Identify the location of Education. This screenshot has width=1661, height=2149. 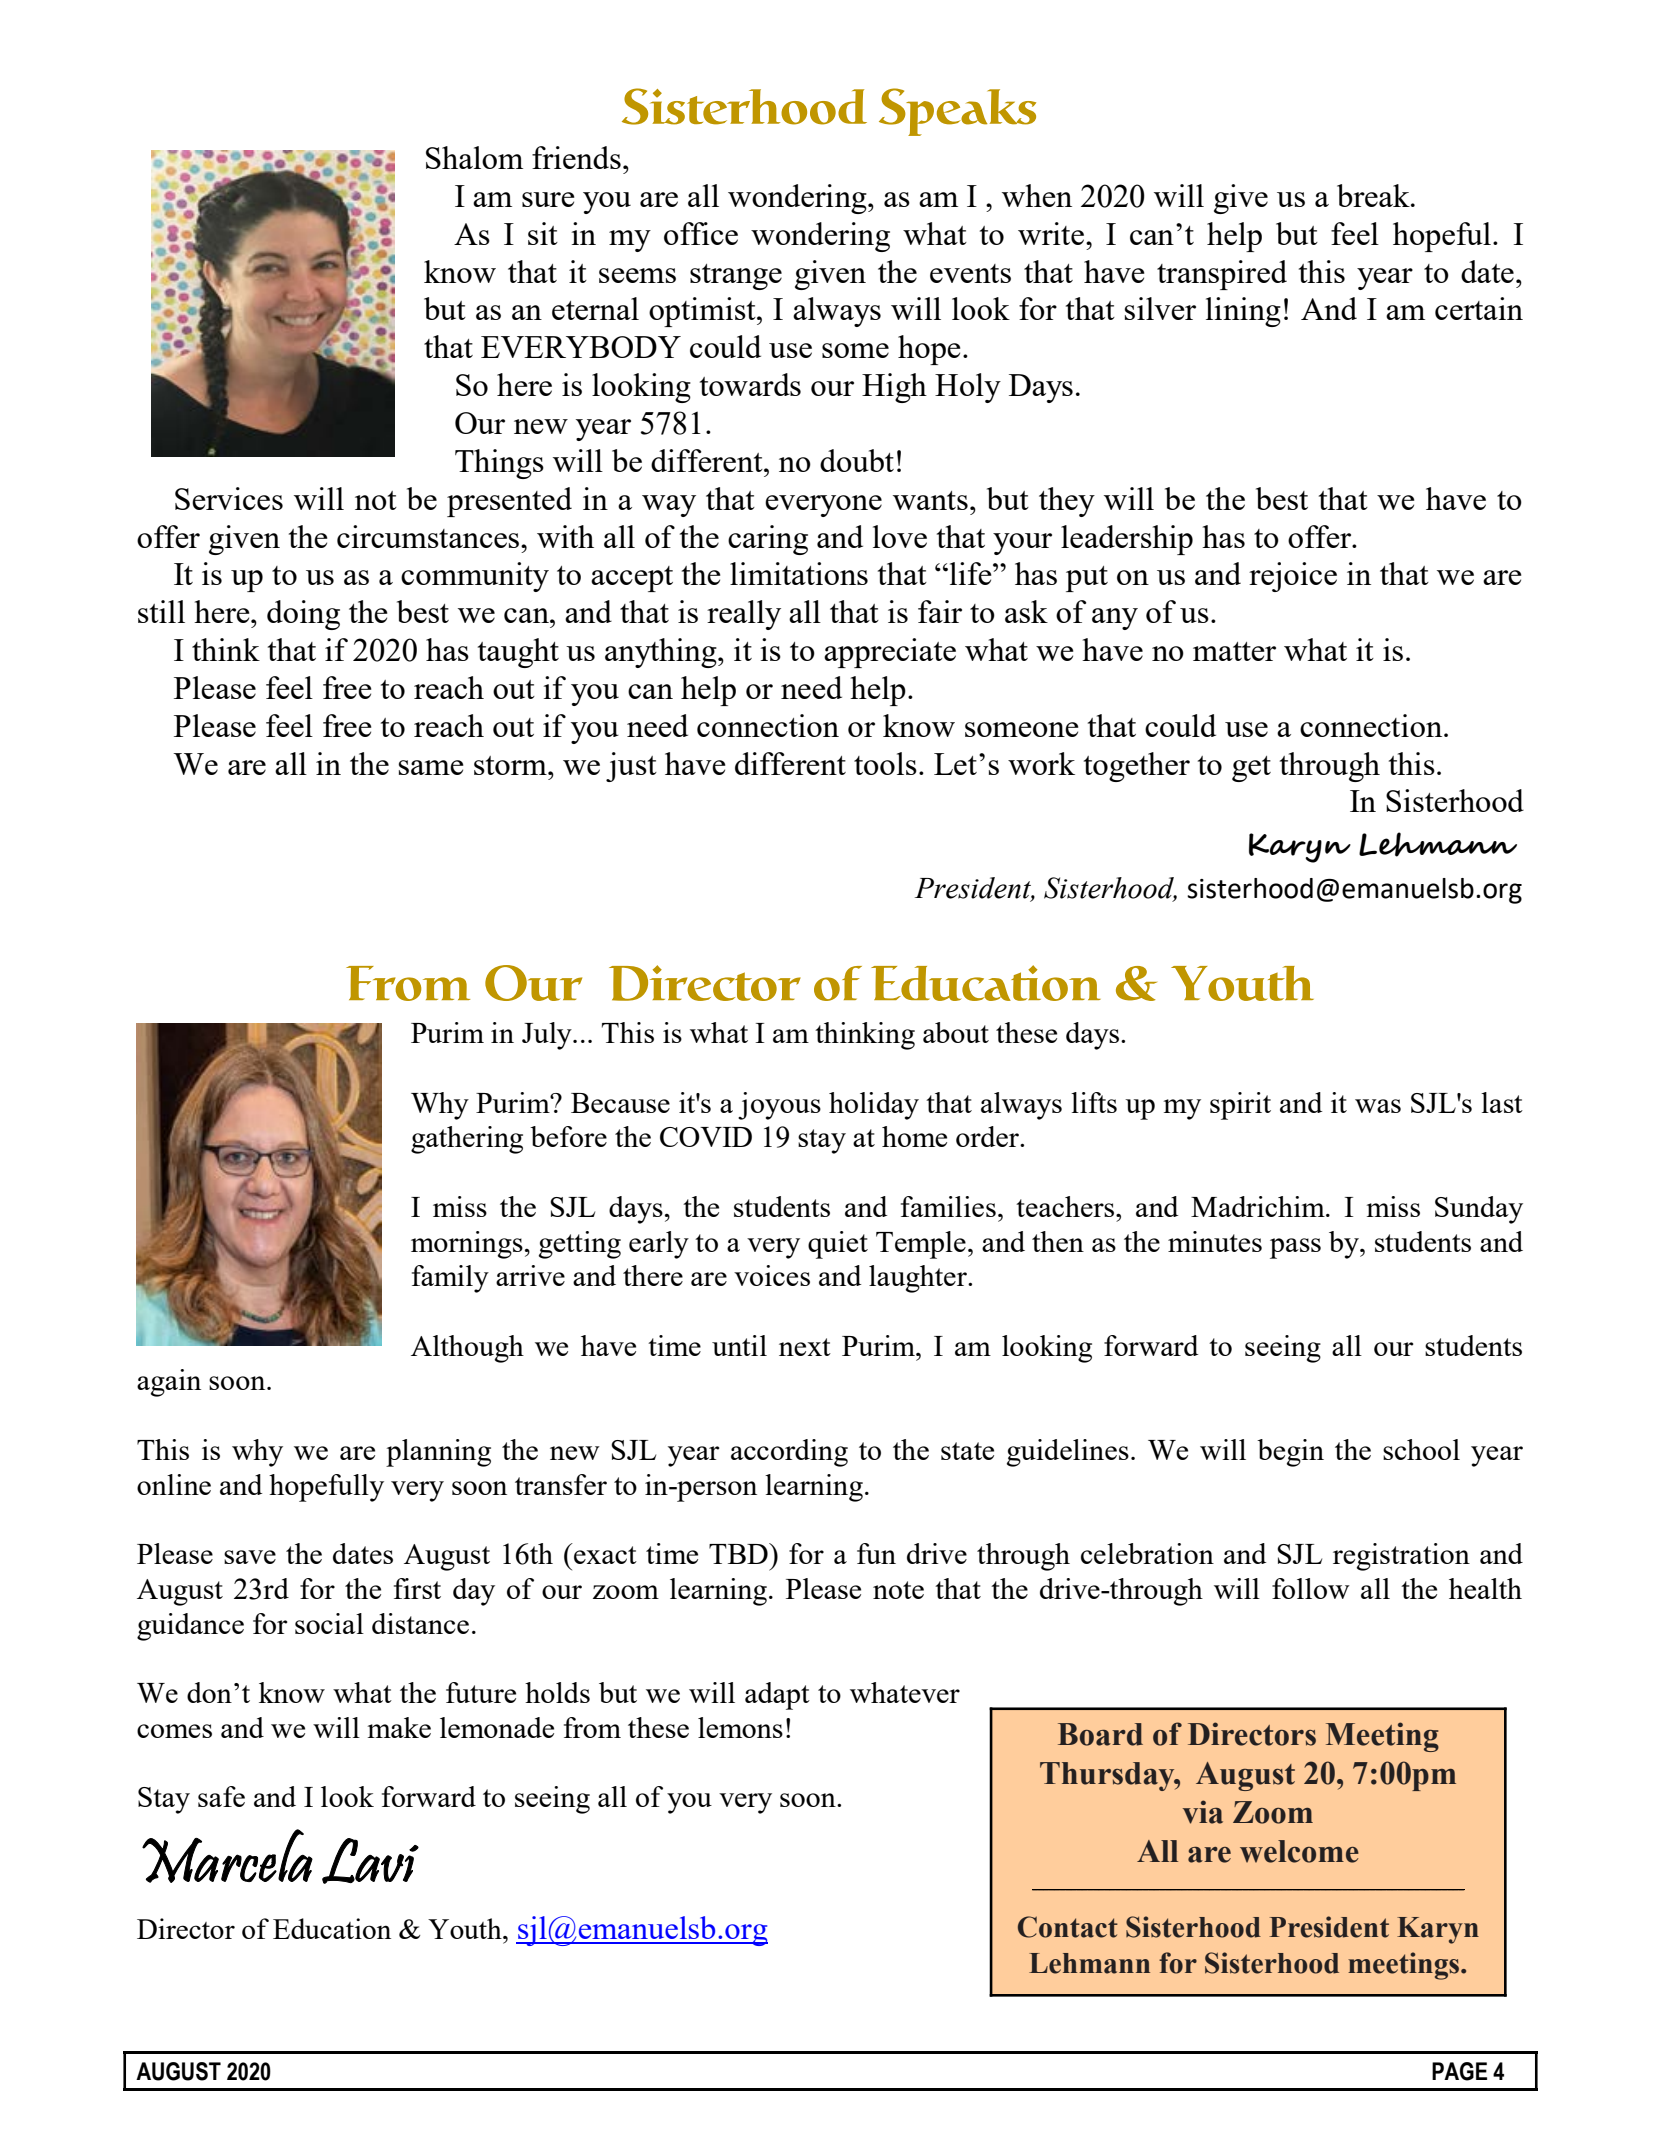
(332, 1928).
